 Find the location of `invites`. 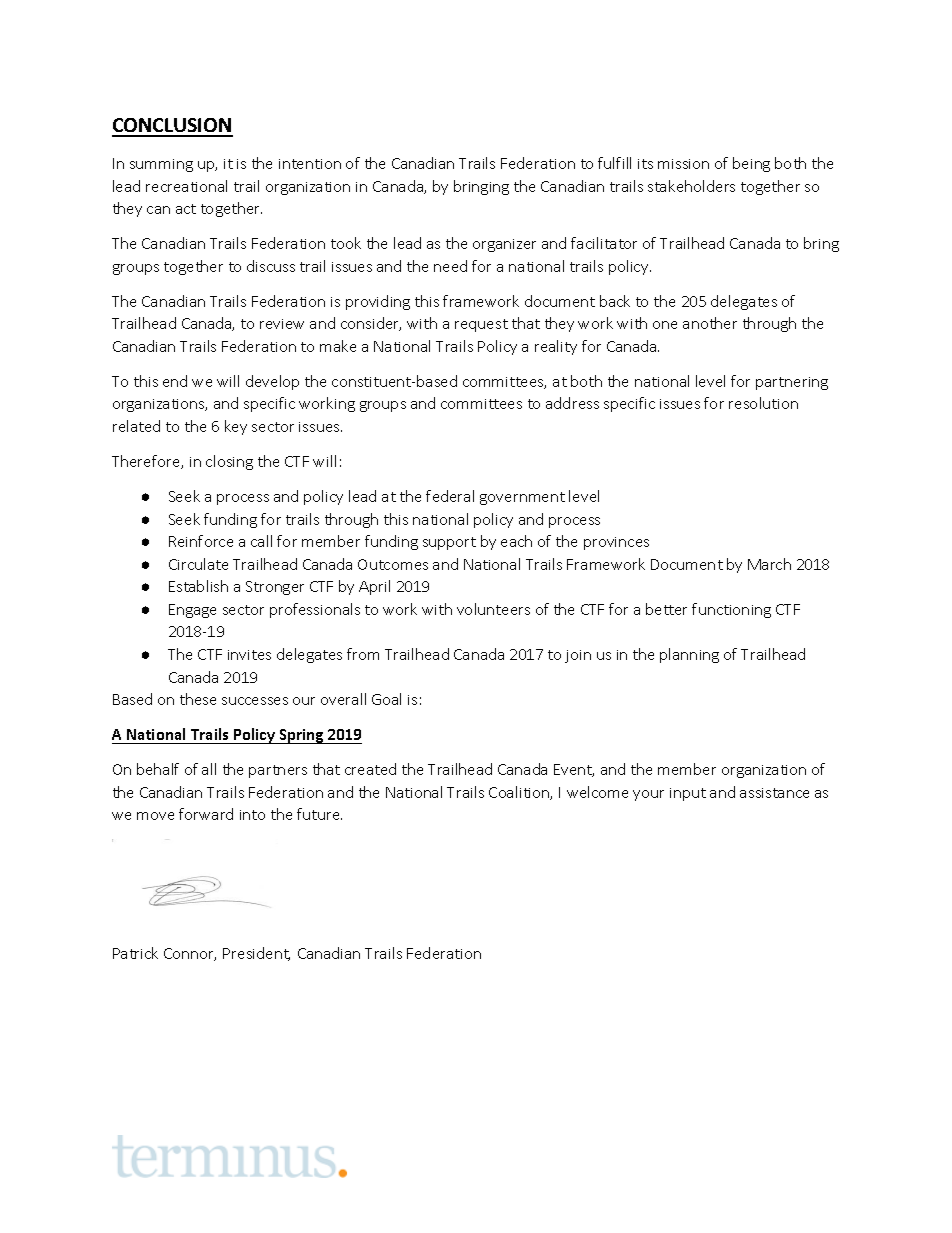

invites is located at coordinates (249, 655).
